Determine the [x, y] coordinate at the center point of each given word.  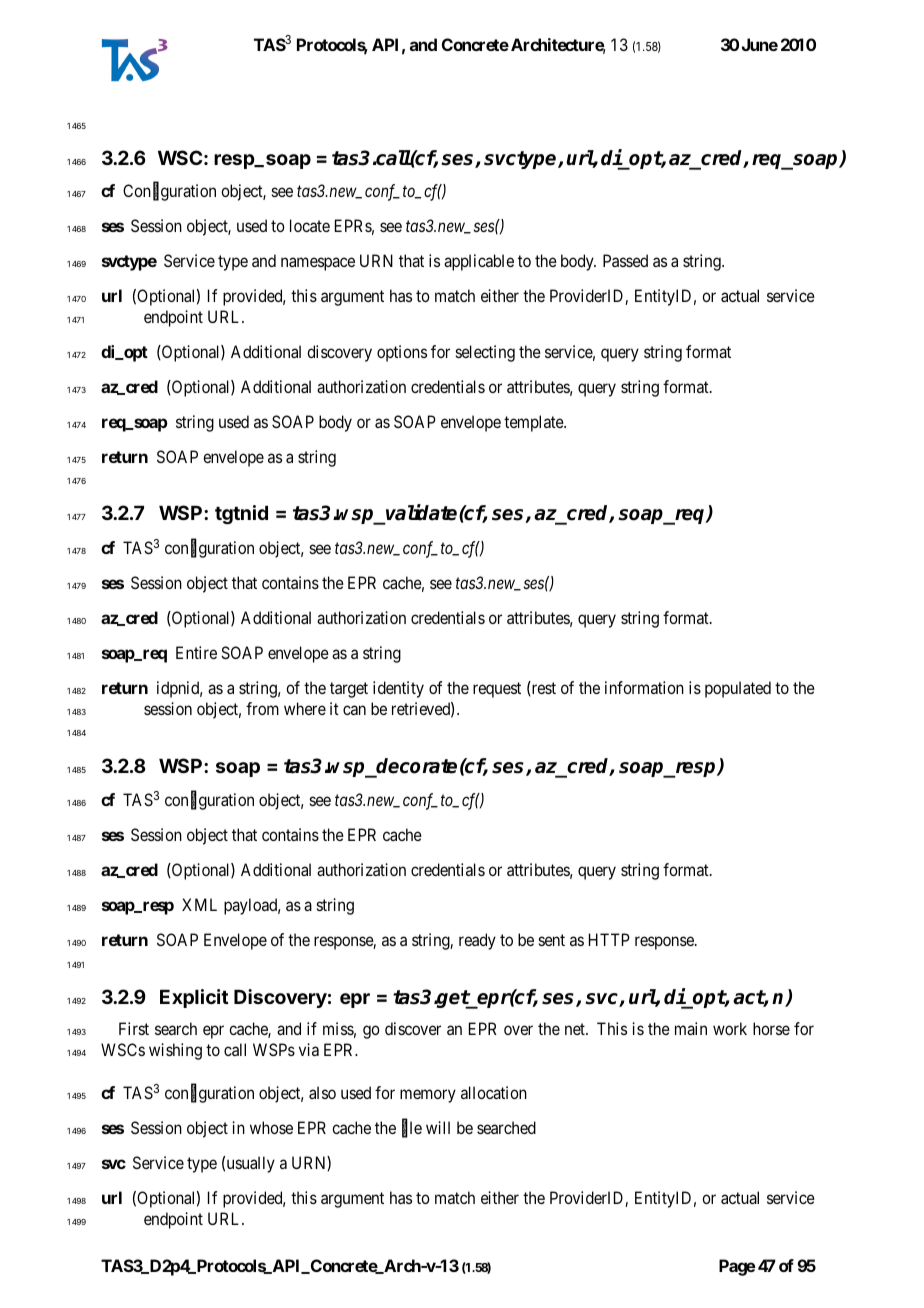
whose [271, 1127]
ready [477, 941]
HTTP [609, 939]
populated [738, 689]
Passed [625, 260]
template [534, 423]
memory [428, 1096]
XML [199, 904]
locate [310, 225]
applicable [479, 262]
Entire [196, 652]
